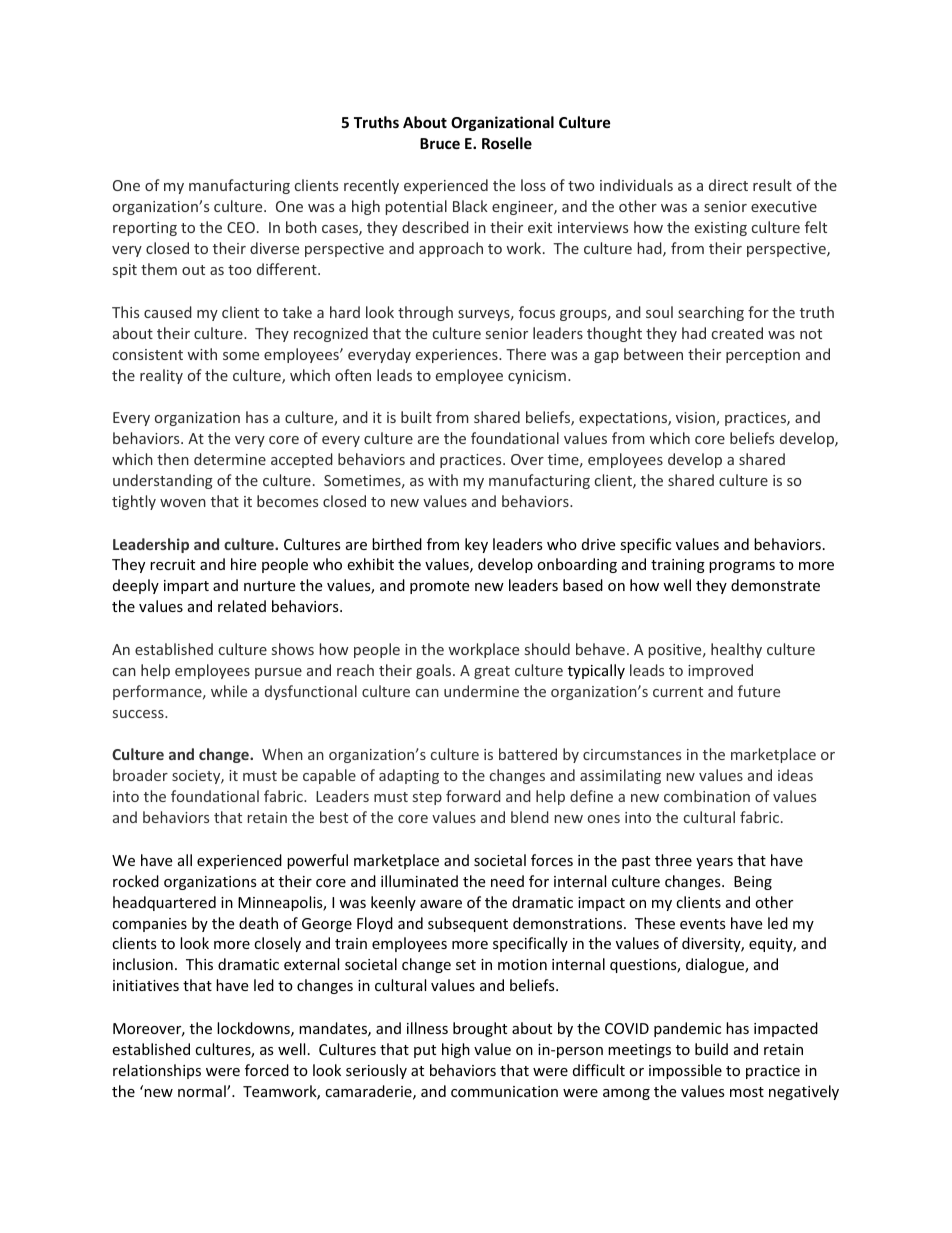 This screenshot has height=1233, width=952. I want to click on rocked, so click(136, 881).
